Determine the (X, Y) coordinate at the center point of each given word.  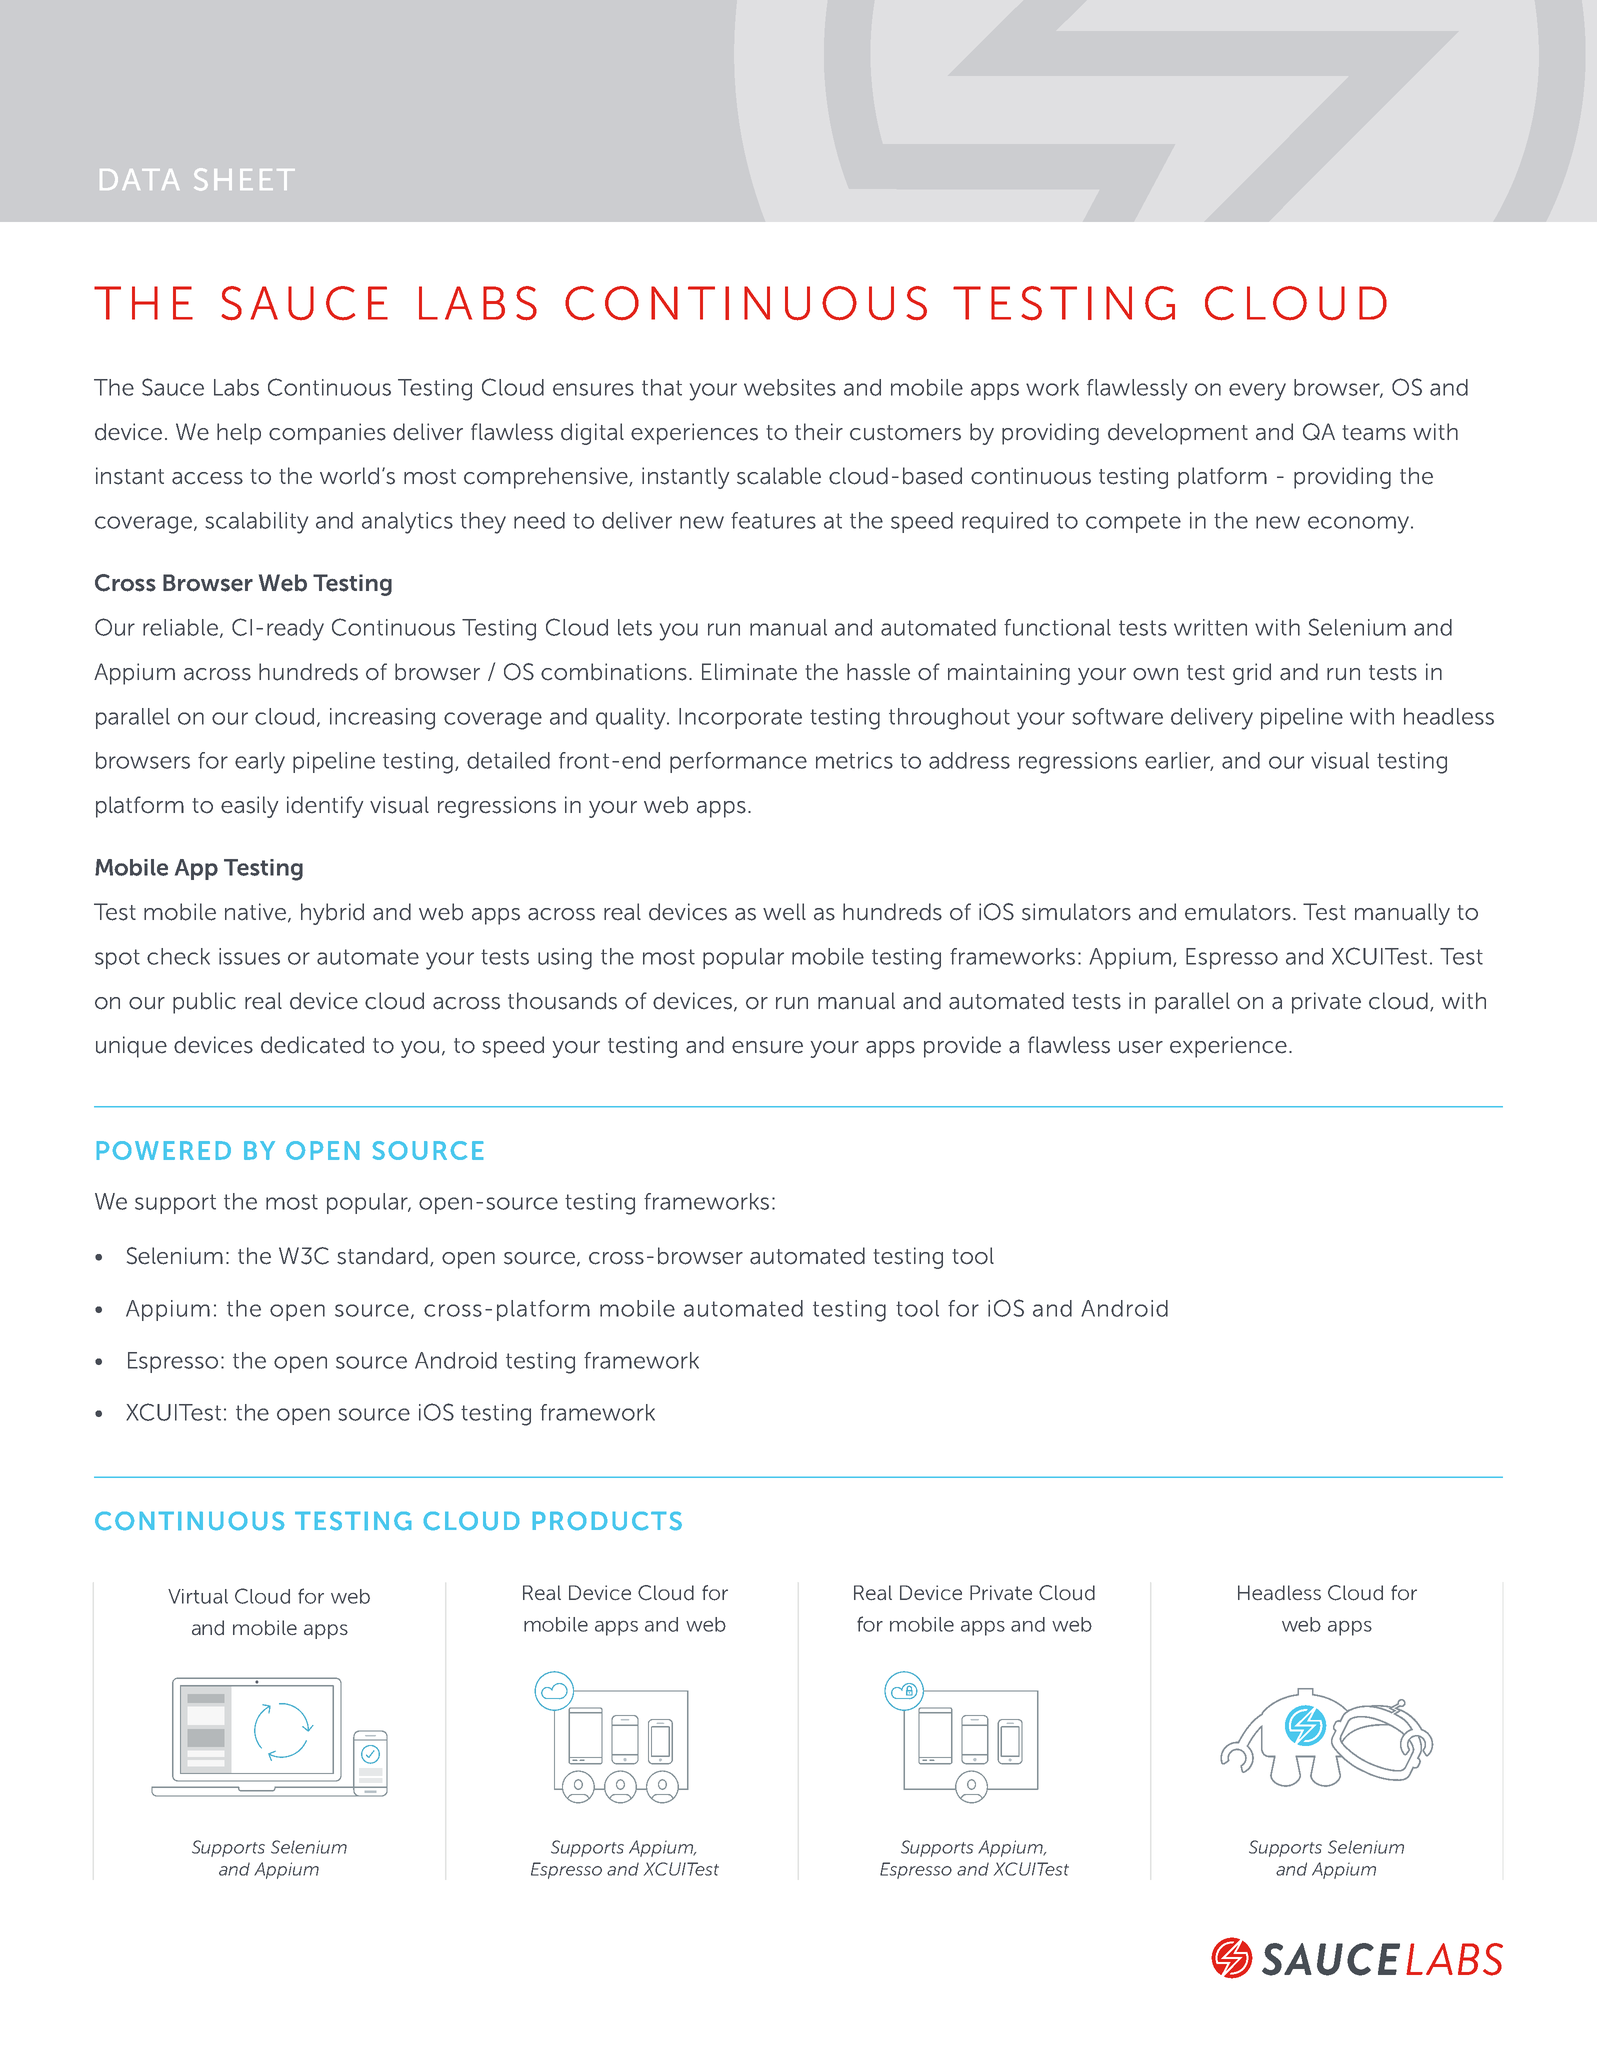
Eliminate (749, 672)
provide (962, 1047)
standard (382, 1256)
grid (1252, 674)
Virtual (198, 1596)
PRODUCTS (607, 1521)
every (1257, 392)
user (1141, 1047)
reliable (180, 627)
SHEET (244, 179)
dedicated (312, 1045)
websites (790, 387)
